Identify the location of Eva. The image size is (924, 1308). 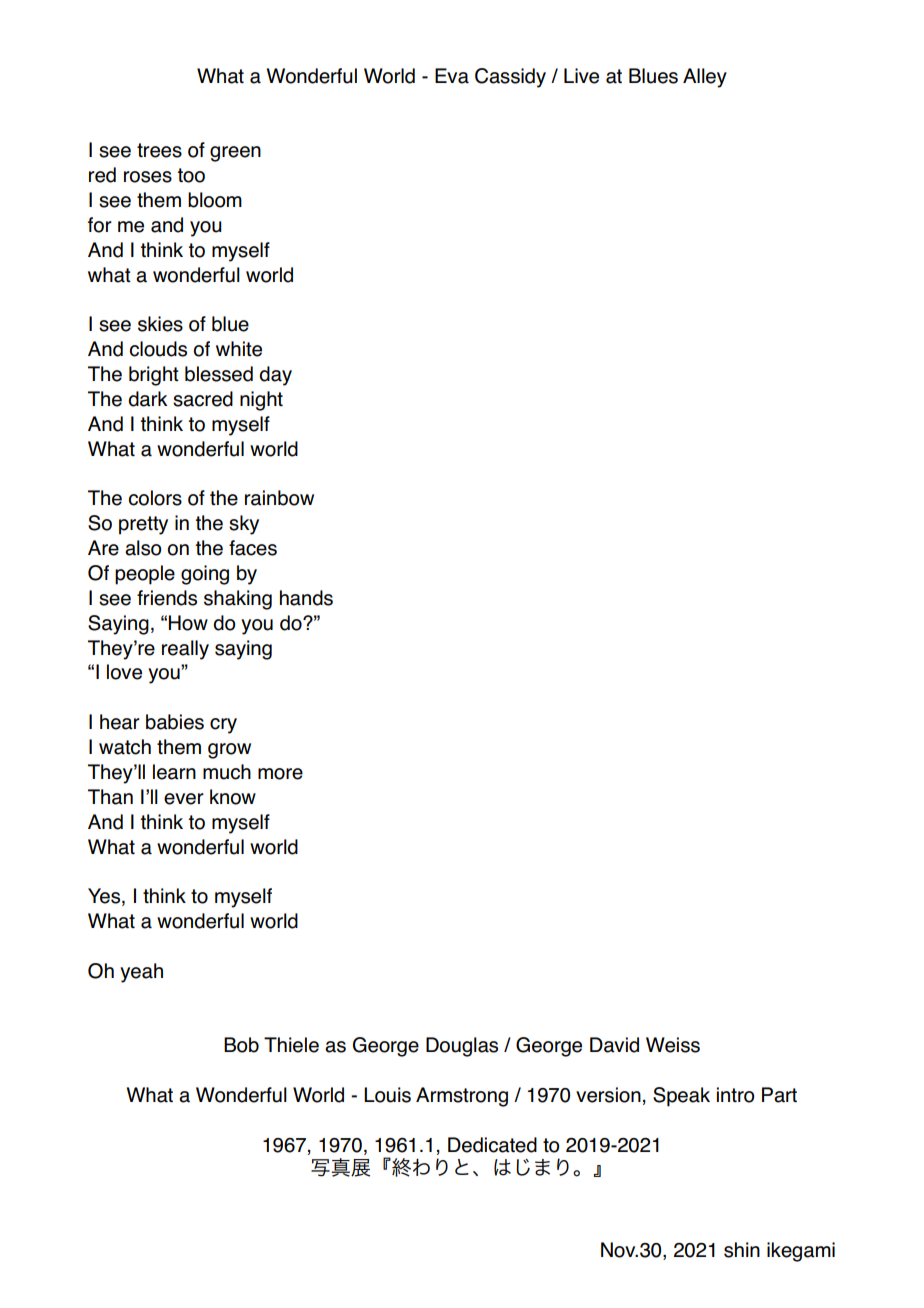
(452, 76).
